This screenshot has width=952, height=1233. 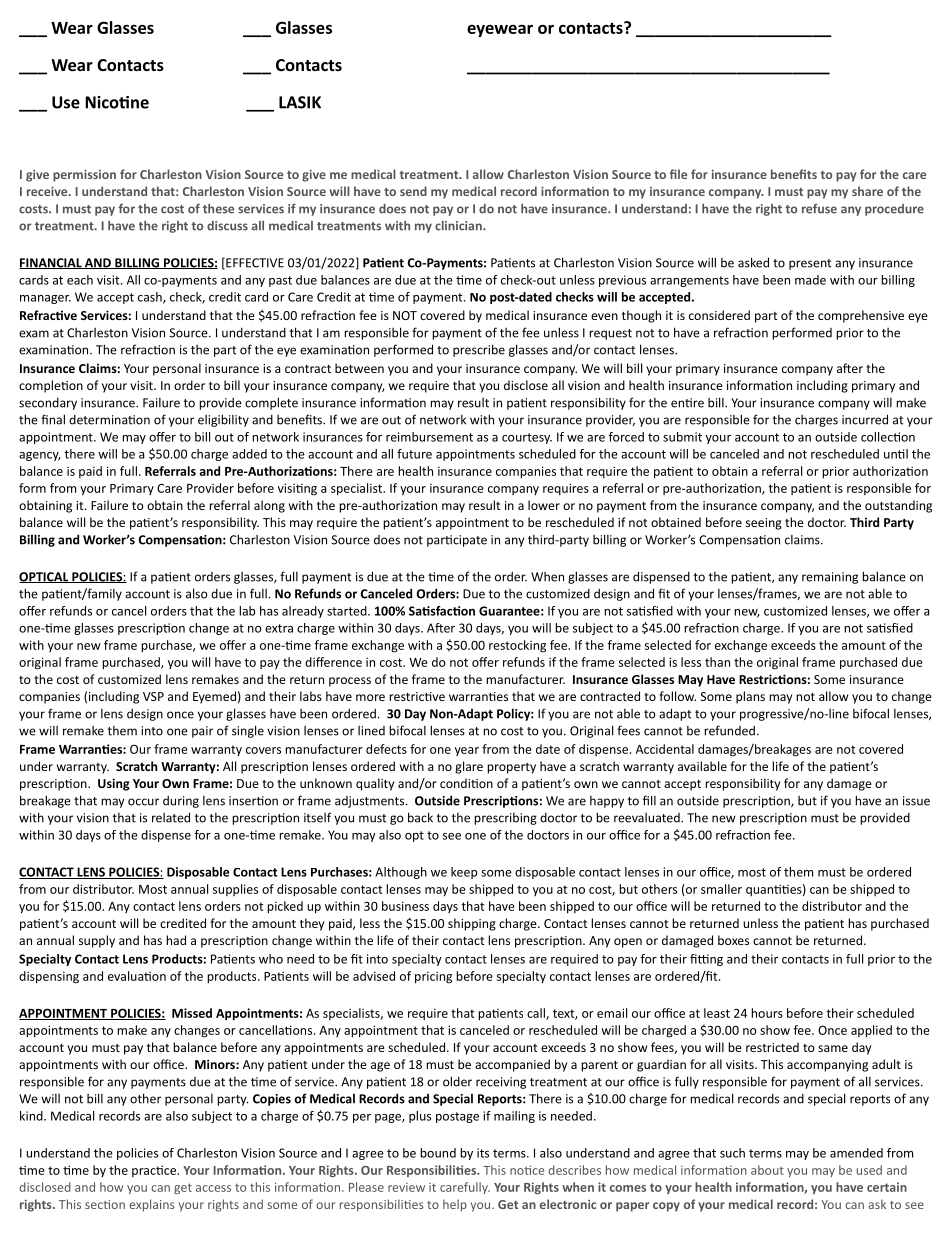 I want to click on explains, so click(x=152, y=1205).
